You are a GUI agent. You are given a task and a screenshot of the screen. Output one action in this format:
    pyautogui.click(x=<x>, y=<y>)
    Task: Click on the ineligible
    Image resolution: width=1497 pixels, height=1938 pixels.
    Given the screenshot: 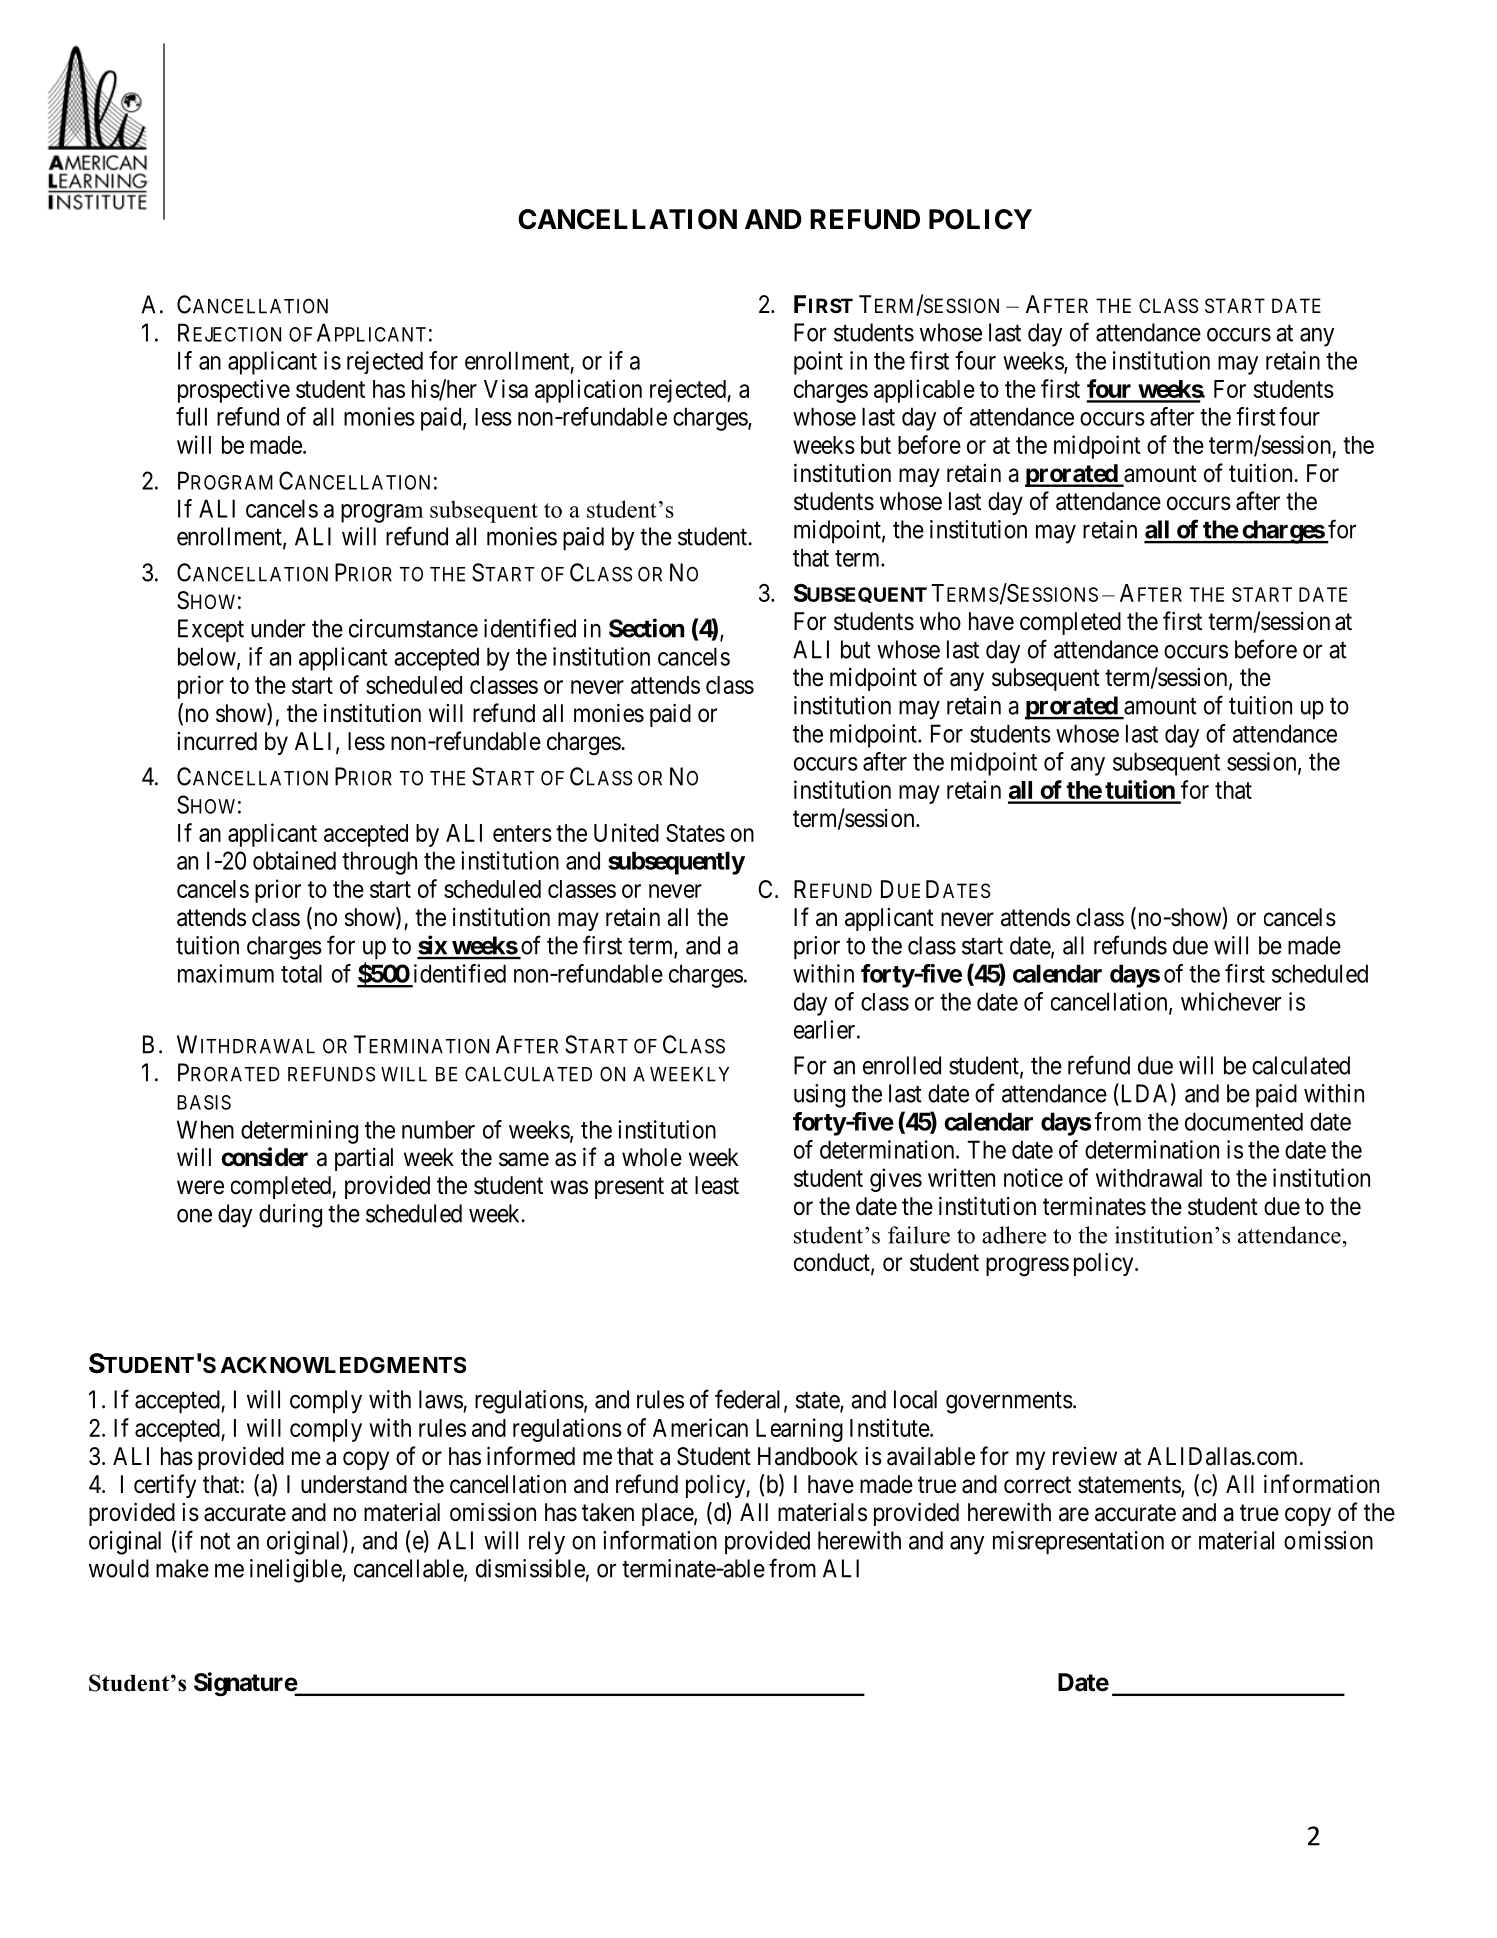 What is the action you would take?
    pyautogui.click(x=296, y=1571)
